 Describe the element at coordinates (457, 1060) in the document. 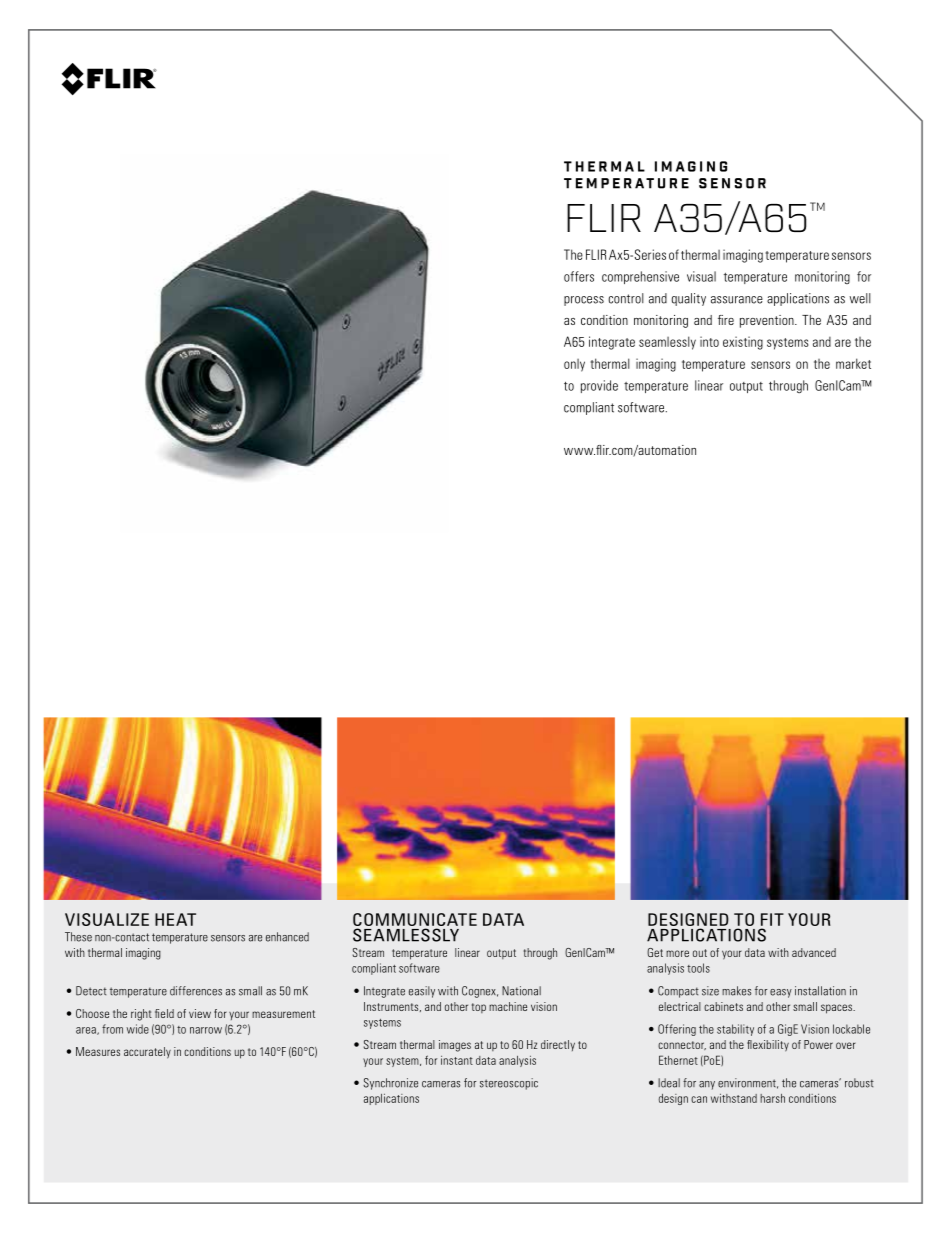

I see `instant` at that location.
